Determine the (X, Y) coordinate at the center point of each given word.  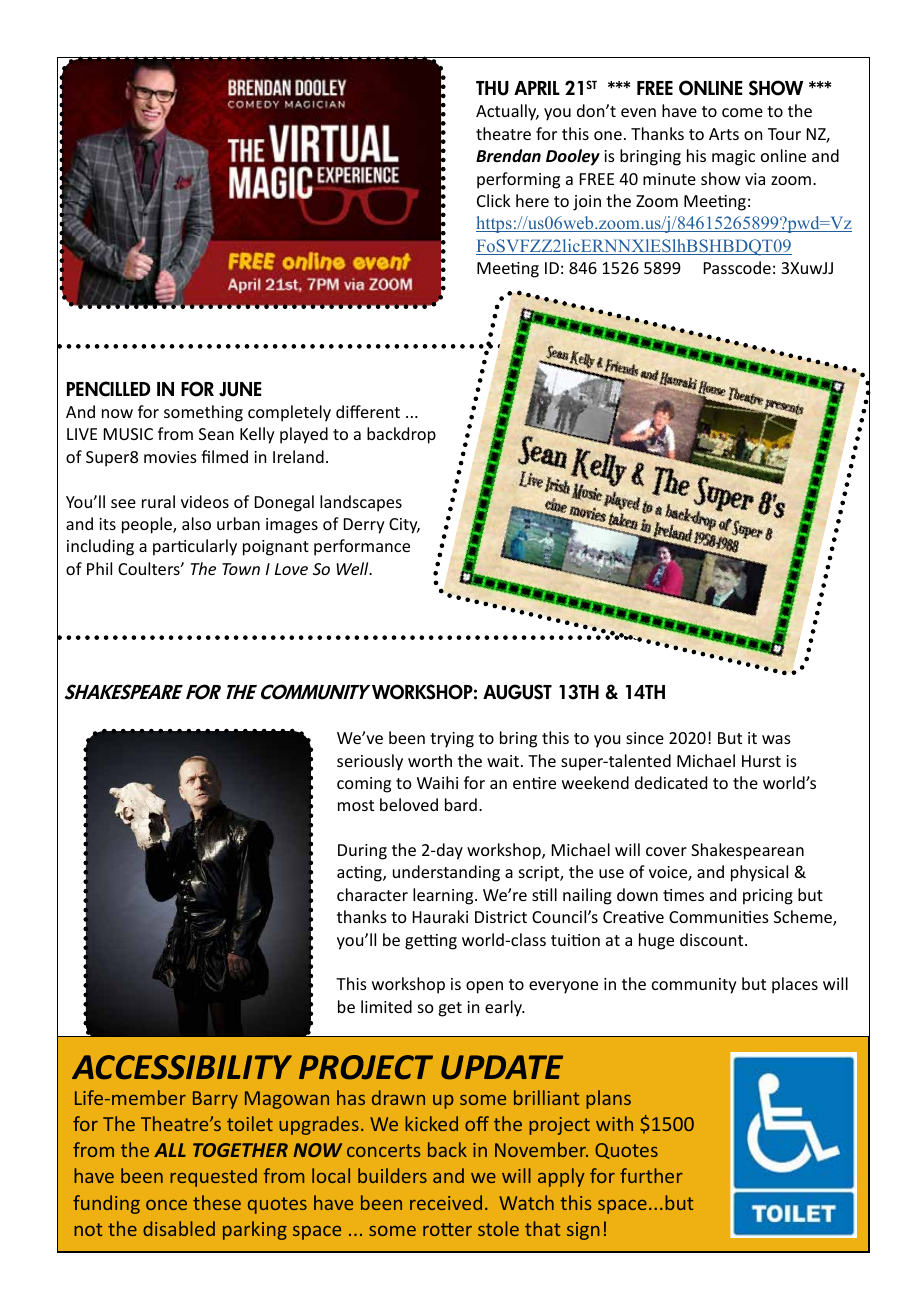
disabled (179, 1228)
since (645, 738)
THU (492, 88)
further (651, 1175)
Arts (724, 134)
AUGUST (517, 692)
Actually (507, 112)
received (446, 1202)
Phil (99, 568)
